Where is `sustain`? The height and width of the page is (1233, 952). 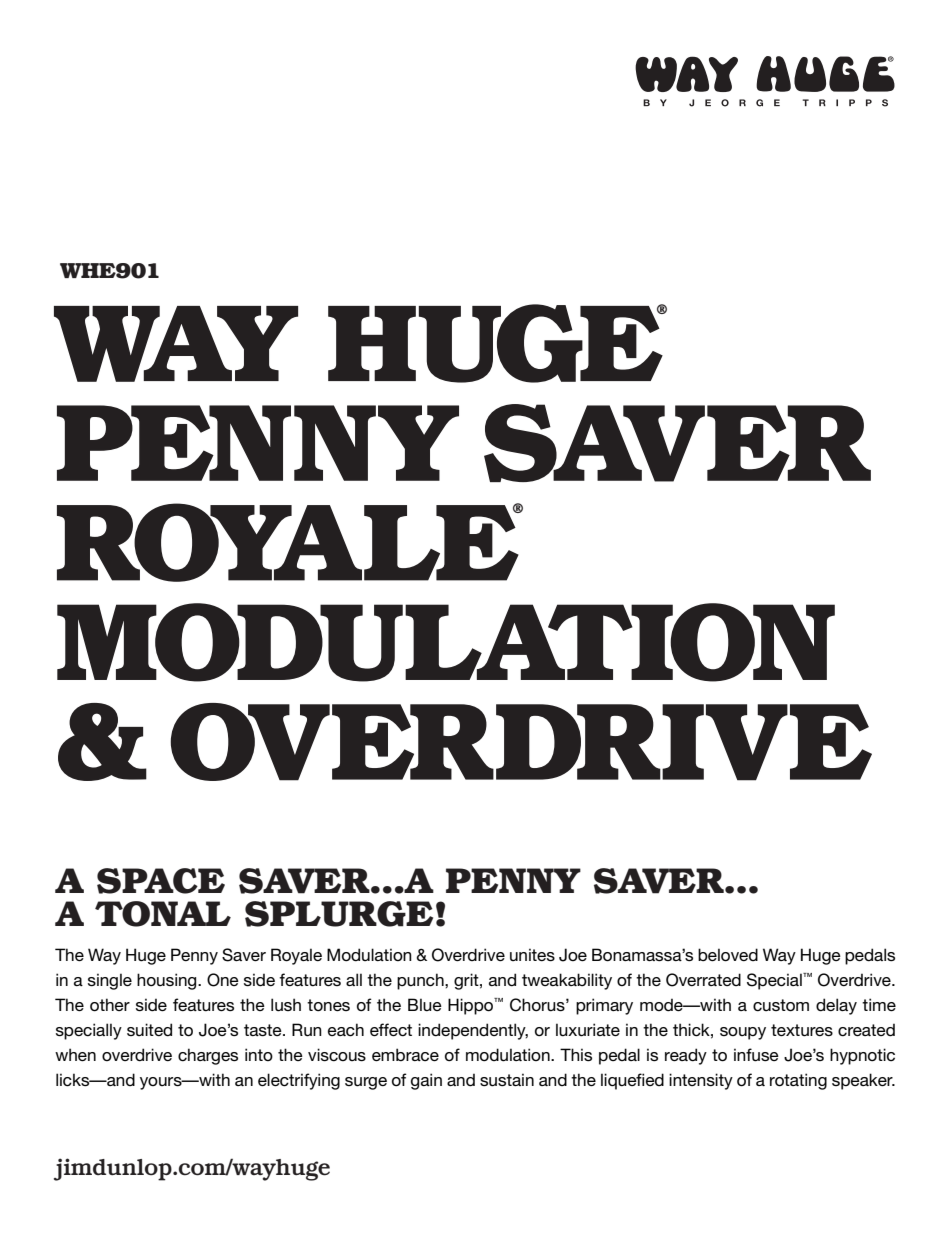
sustain is located at coordinates (507, 1080).
